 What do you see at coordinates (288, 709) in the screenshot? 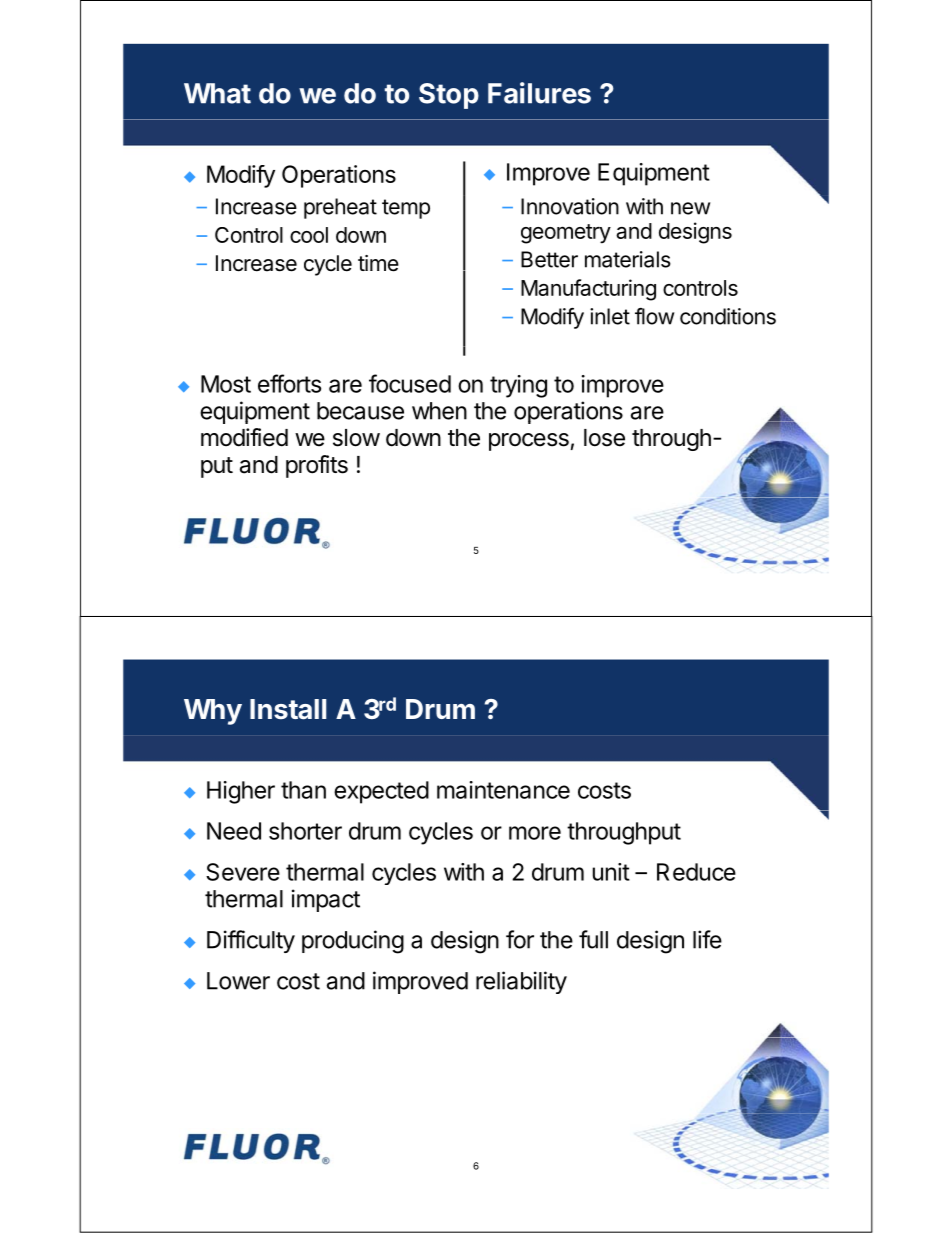
I see `Install` at bounding box center [288, 709].
